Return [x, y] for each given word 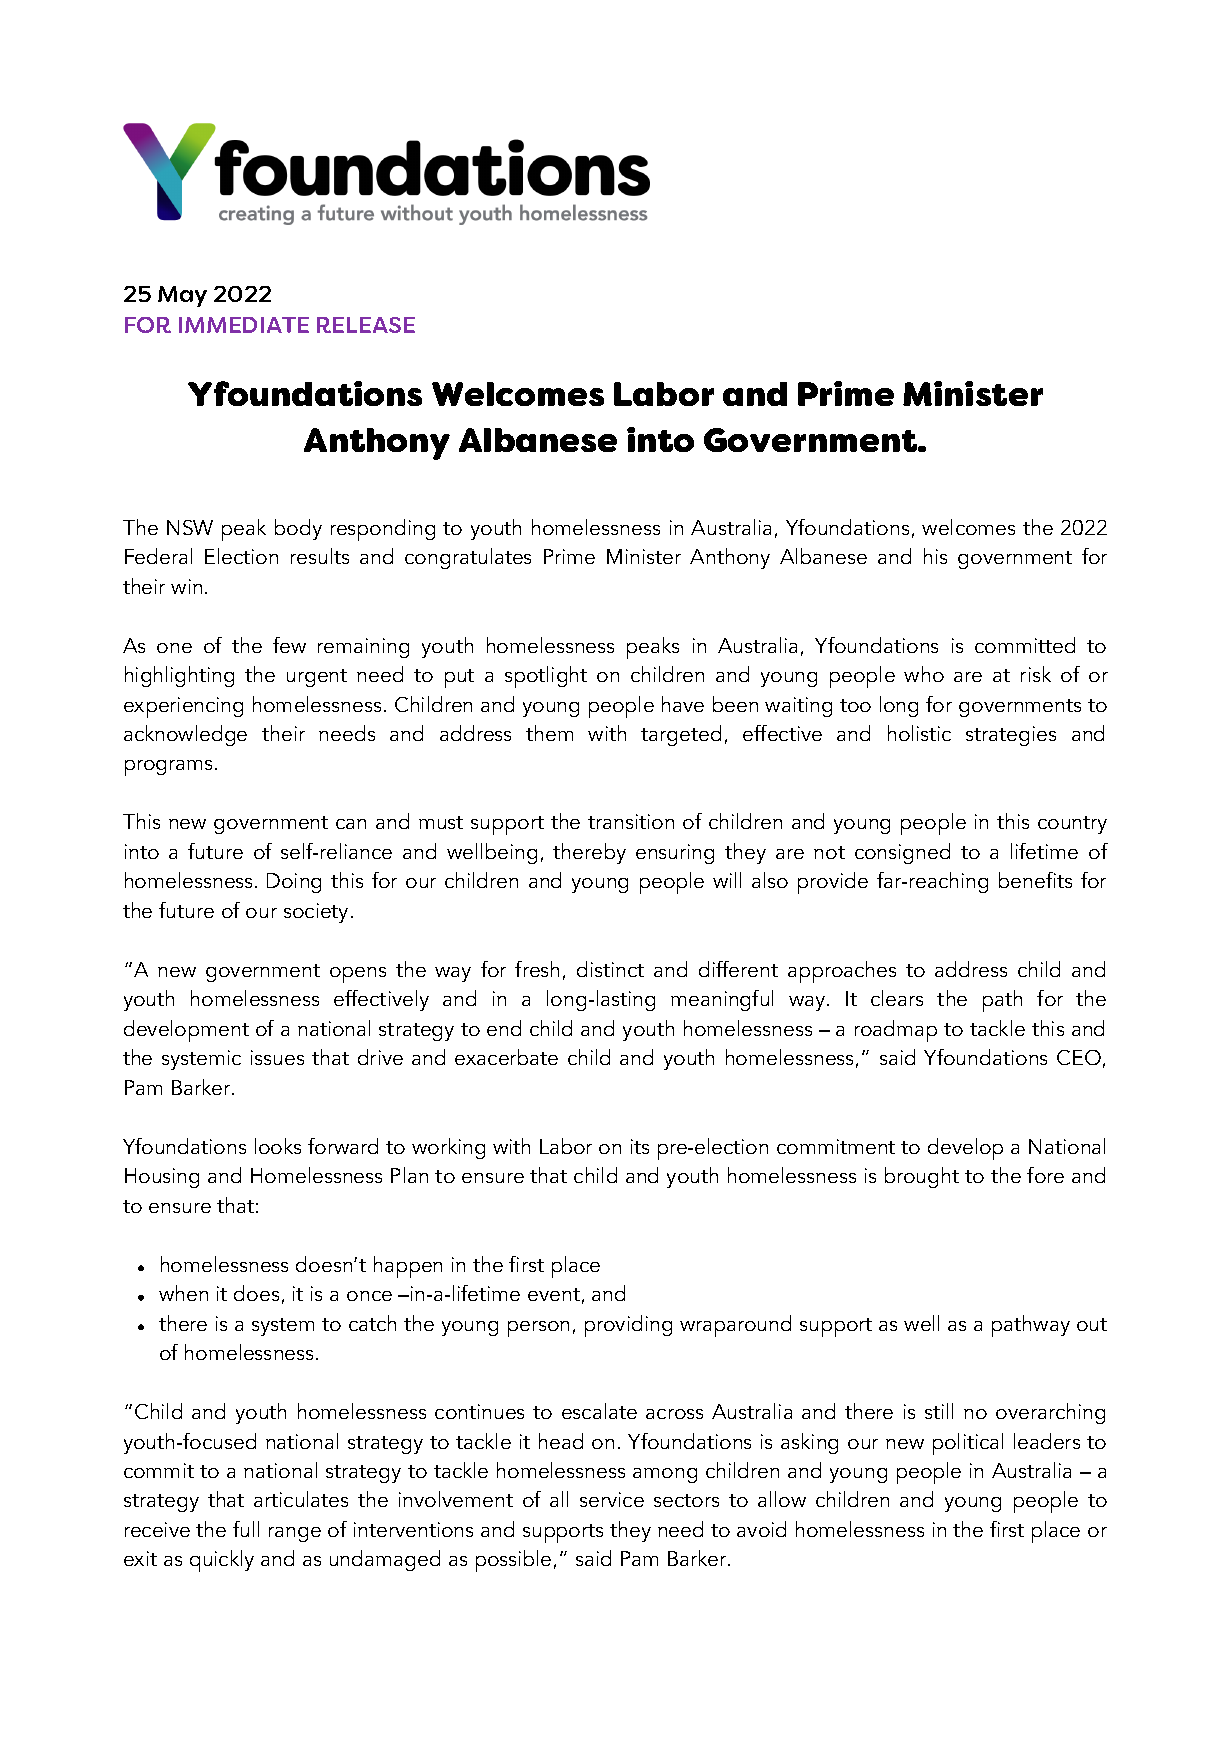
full [246, 1529]
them [549, 733]
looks [278, 1146]
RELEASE [366, 325]
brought [922, 1177]
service [612, 1499]
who [924, 674]
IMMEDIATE [244, 325]
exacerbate [506, 1057]
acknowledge [185, 735]
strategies [1011, 736]
